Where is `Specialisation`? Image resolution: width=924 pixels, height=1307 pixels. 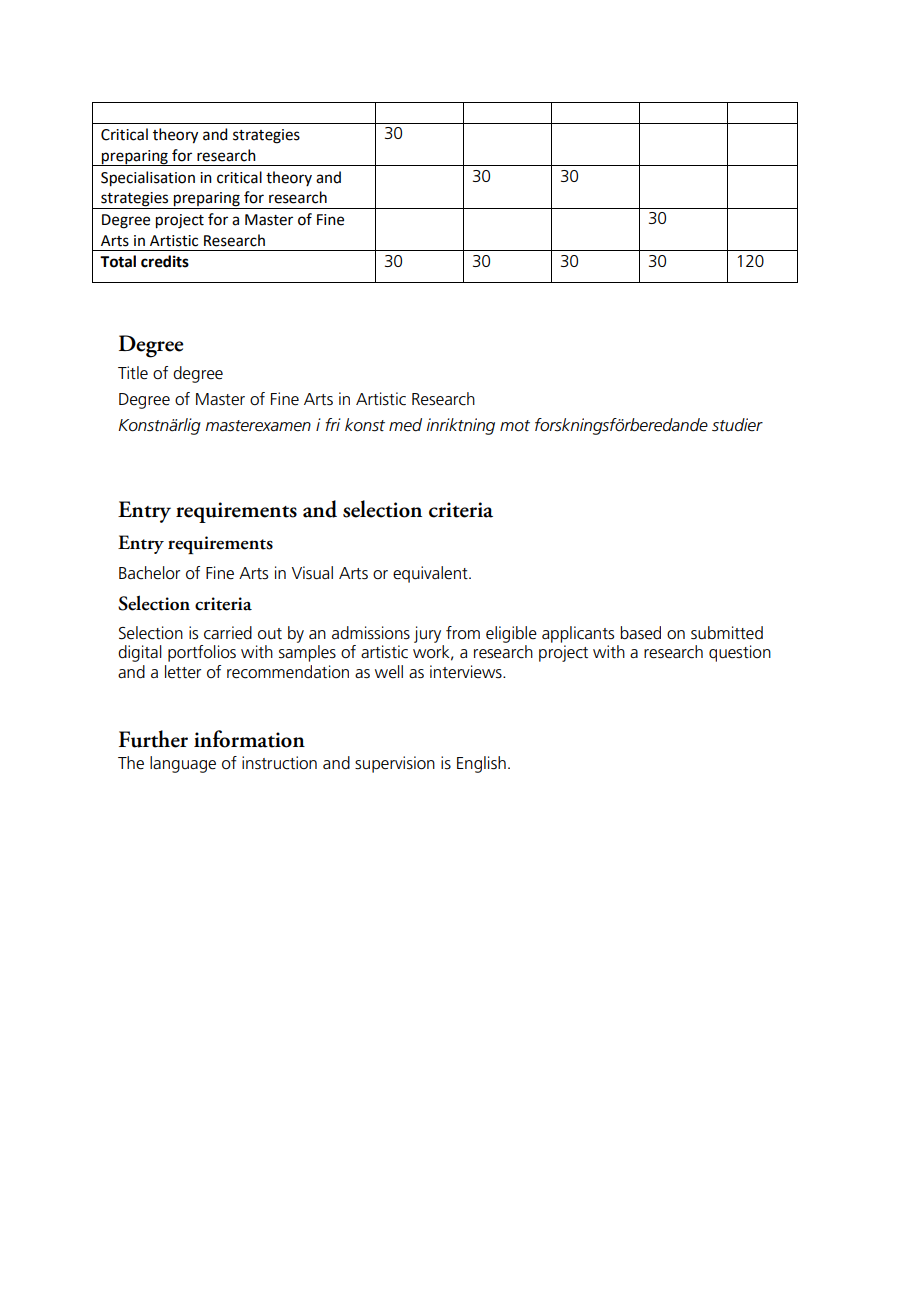 Specialisation is located at coordinates (148, 179).
